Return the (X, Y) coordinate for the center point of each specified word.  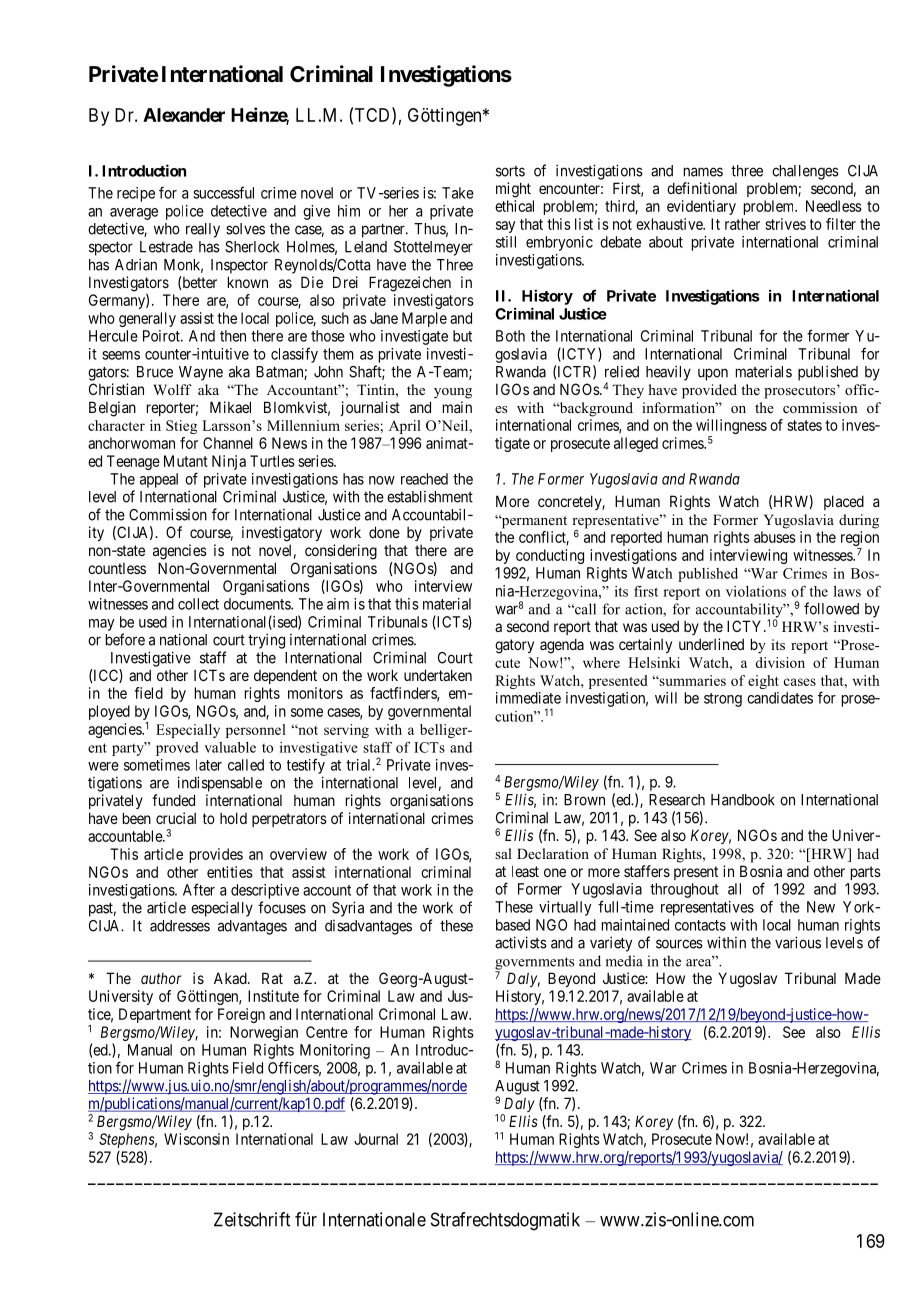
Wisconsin (196, 1139)
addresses (180, 926)
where (601, 662)
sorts (510, 171)
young (453, 393)
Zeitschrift (252, 1219)
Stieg (181, 427)
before (125, 639)
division (780, 662)
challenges (805, 172)
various (798, 942)
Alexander (184, 115)
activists (521, 942)
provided (709, 391)
